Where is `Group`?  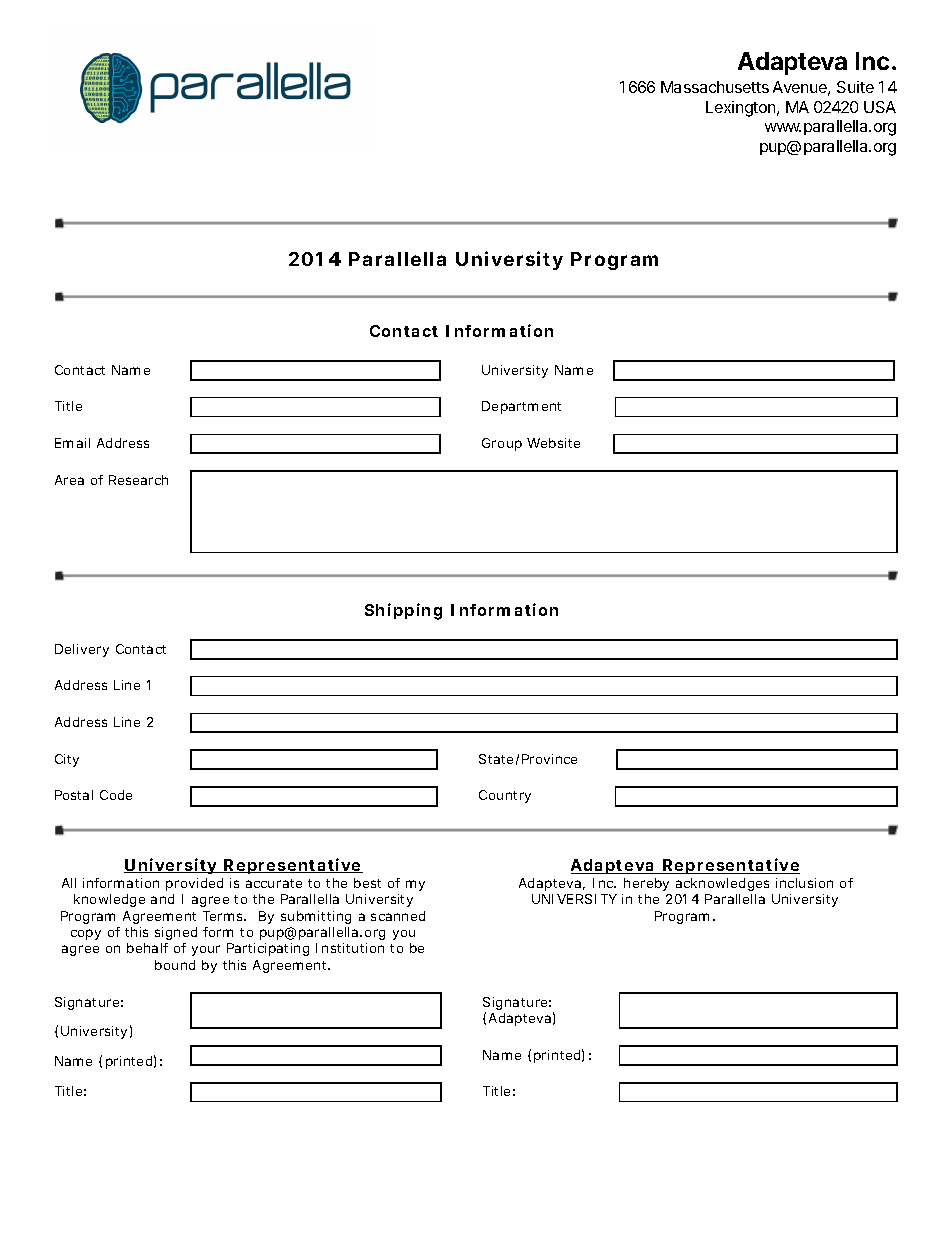 Group is located at coordinates (502, 444).
